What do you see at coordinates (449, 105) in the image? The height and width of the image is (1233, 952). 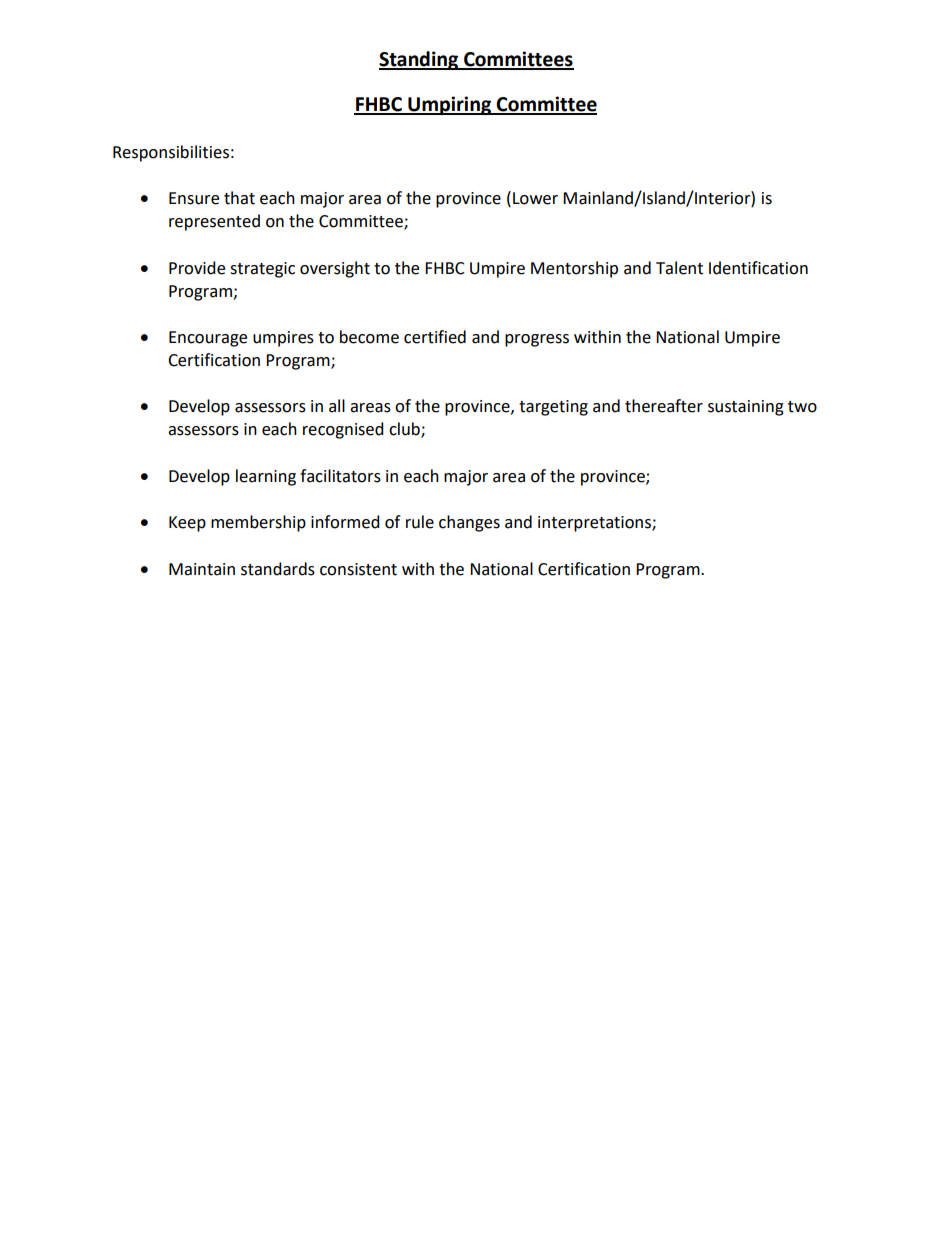 I see `Umpiring` at bounding box center [449, 105].
